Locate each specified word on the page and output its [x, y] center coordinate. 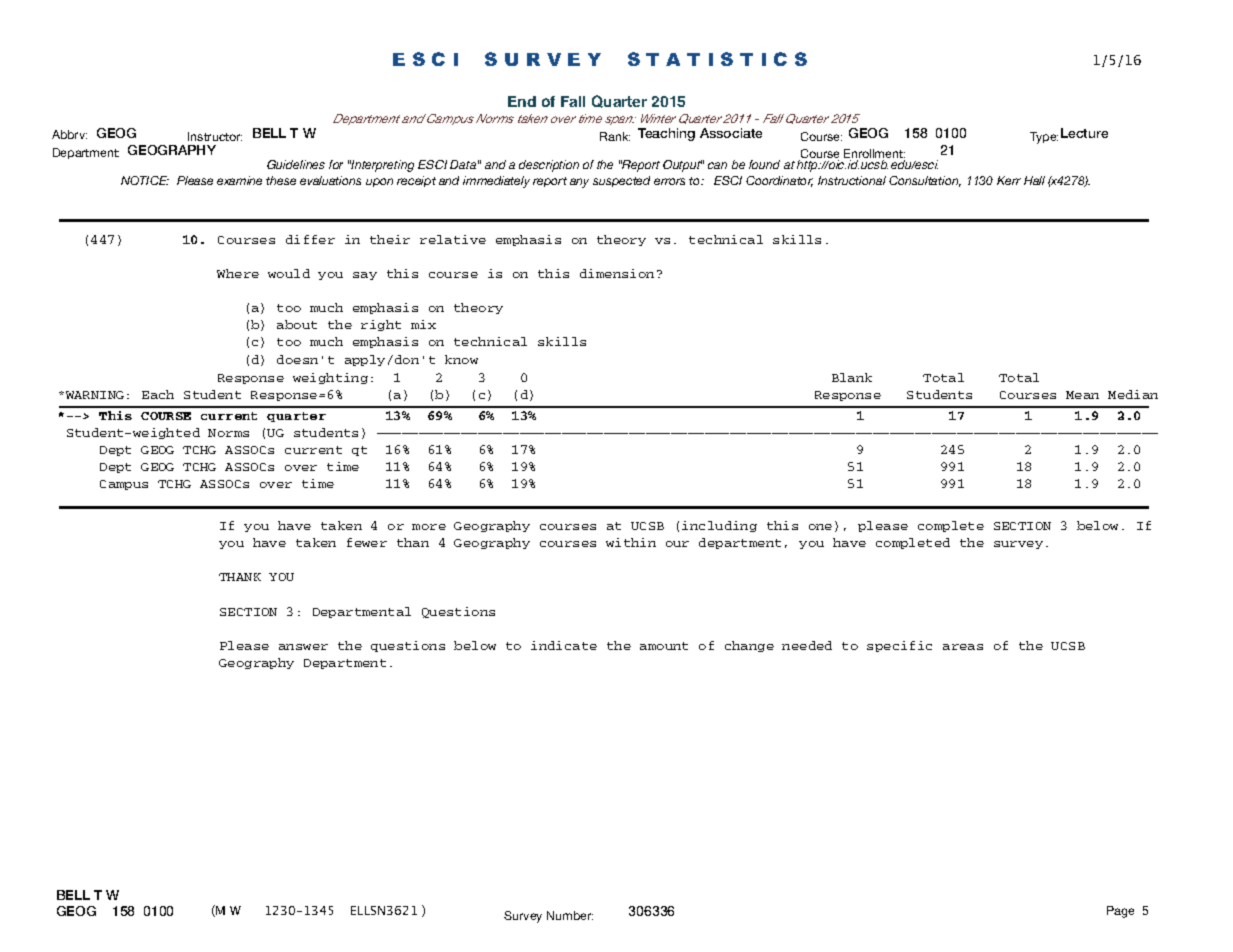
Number [570, 915]
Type [1044, 138]
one [820, 527]
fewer [367, 542]
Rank [615, 136]
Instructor [215, 136]
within [631, 542]
